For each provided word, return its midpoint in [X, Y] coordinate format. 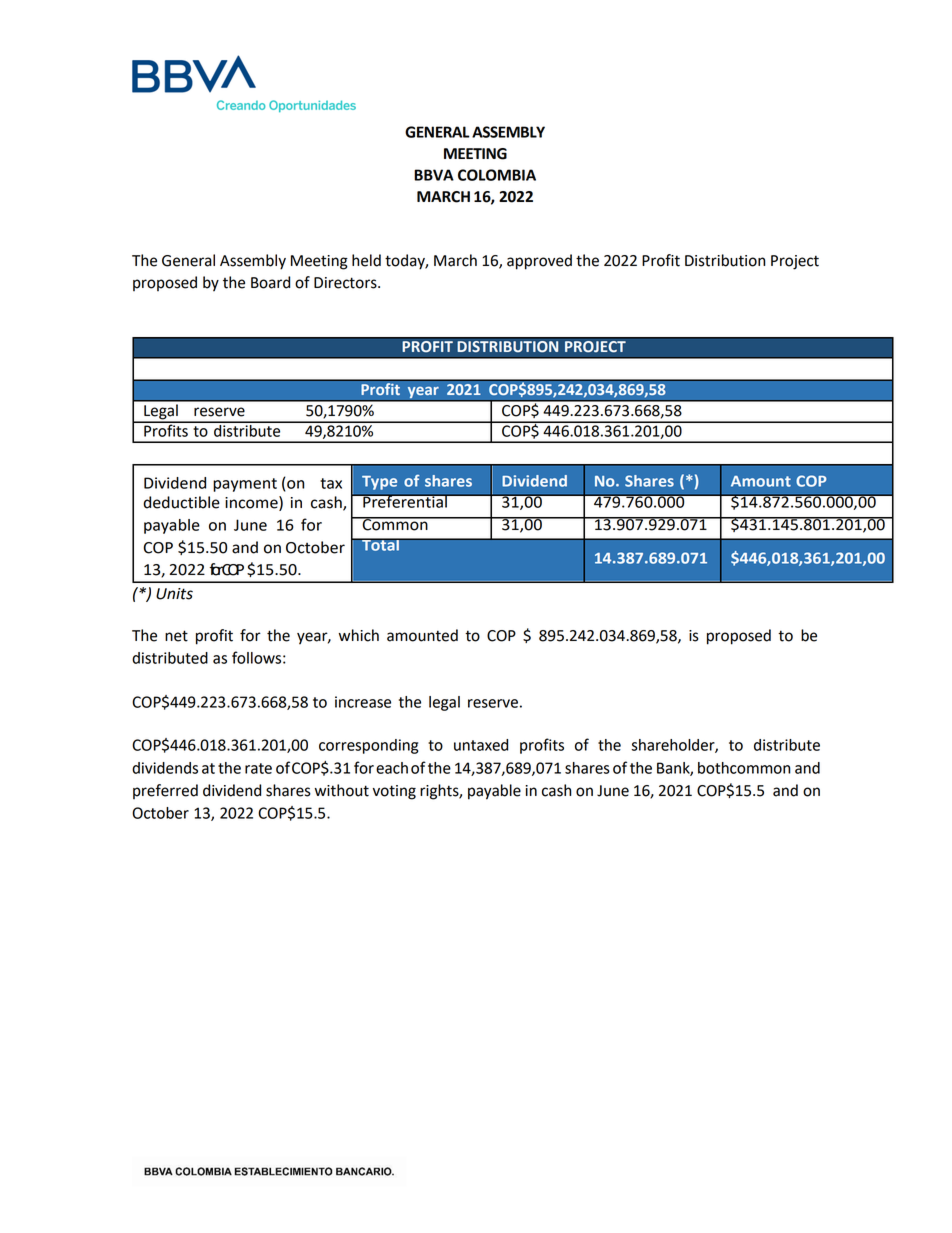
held [366, 260]
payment [245, 485]
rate [258, 768]
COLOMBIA [497, 175]
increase [363, 702]
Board [270, 282]
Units [174, 594]
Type [379, 483]
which [359, 635]
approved [539, 262]
